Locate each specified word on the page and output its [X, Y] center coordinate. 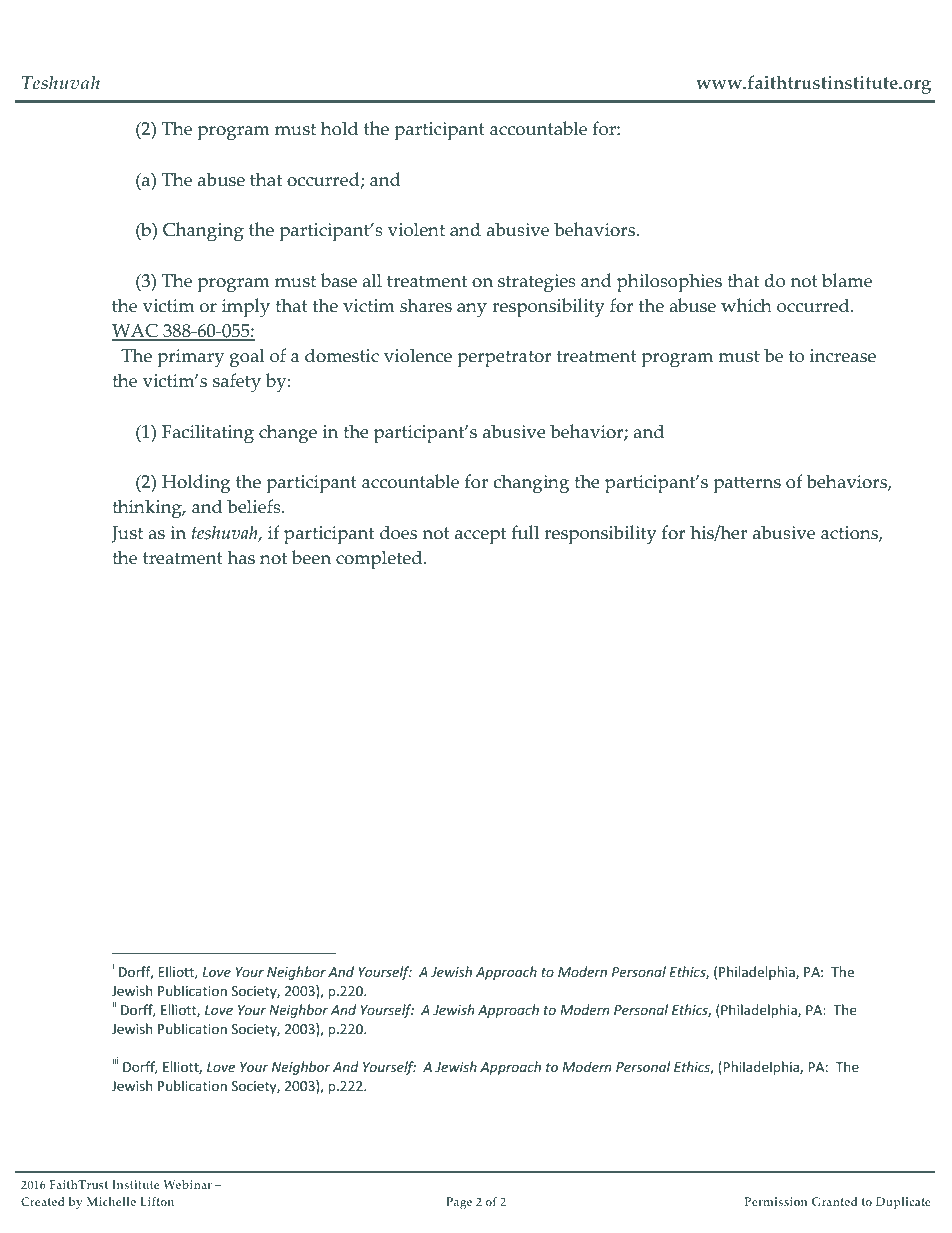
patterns [747, 485]
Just [127, 534]
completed [380, 560]
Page [459, 1203]
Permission [776, 1201]
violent [416, 229]
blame [847, 280]
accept [480, 536]
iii [115, 1060]
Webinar [187, 1184]
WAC [136, 332]
